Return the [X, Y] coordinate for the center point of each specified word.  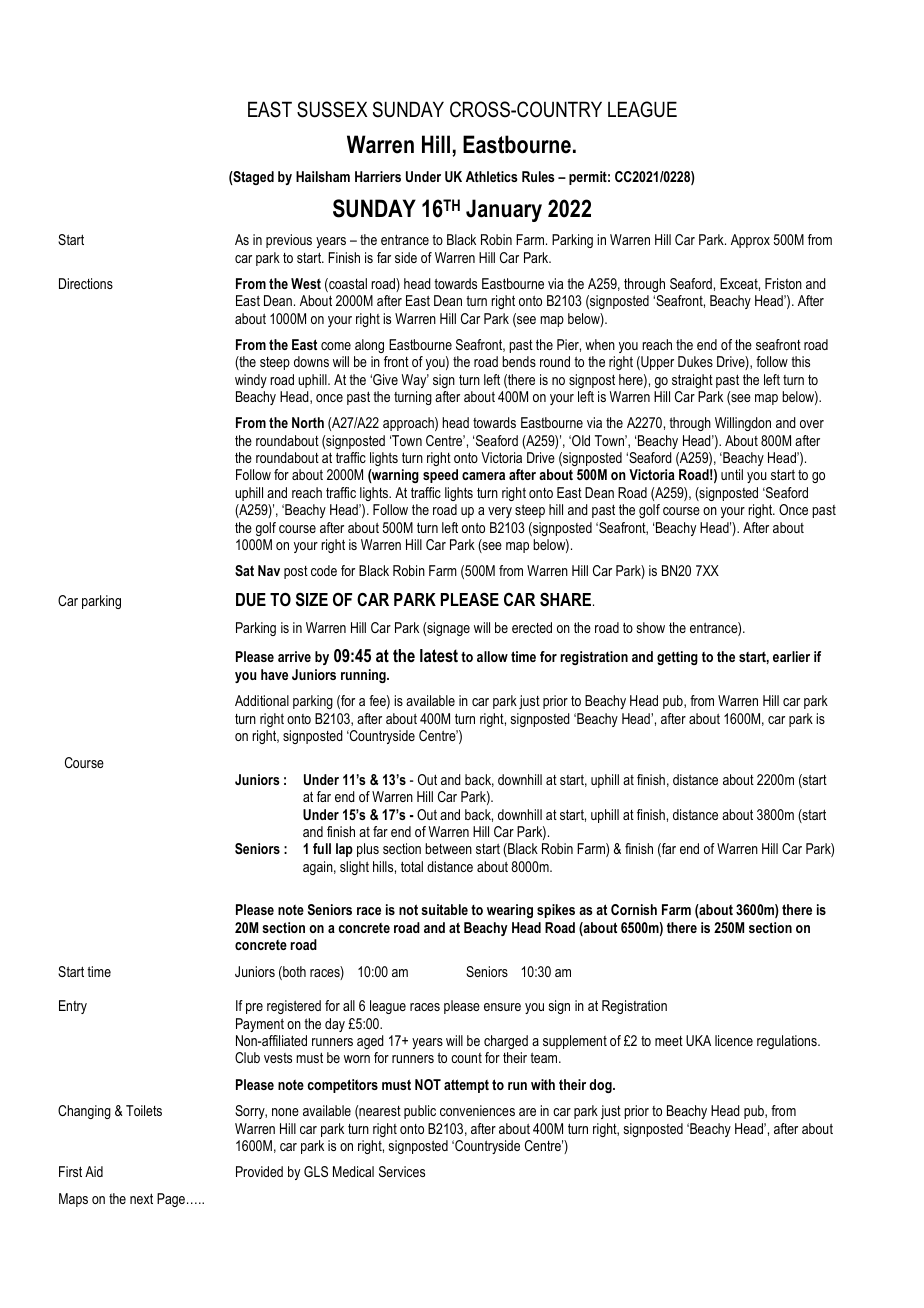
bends [519, 361]
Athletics [492, 176]
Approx [750, 241]
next [141, 1198]
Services [402, 1171]
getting [677, 658]
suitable [445, 909]
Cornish [634, 909]
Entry [73, 1007]
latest [439, 655]
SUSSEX [332, 109]
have [274, 674]
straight [692, 381]
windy [251, 381]
